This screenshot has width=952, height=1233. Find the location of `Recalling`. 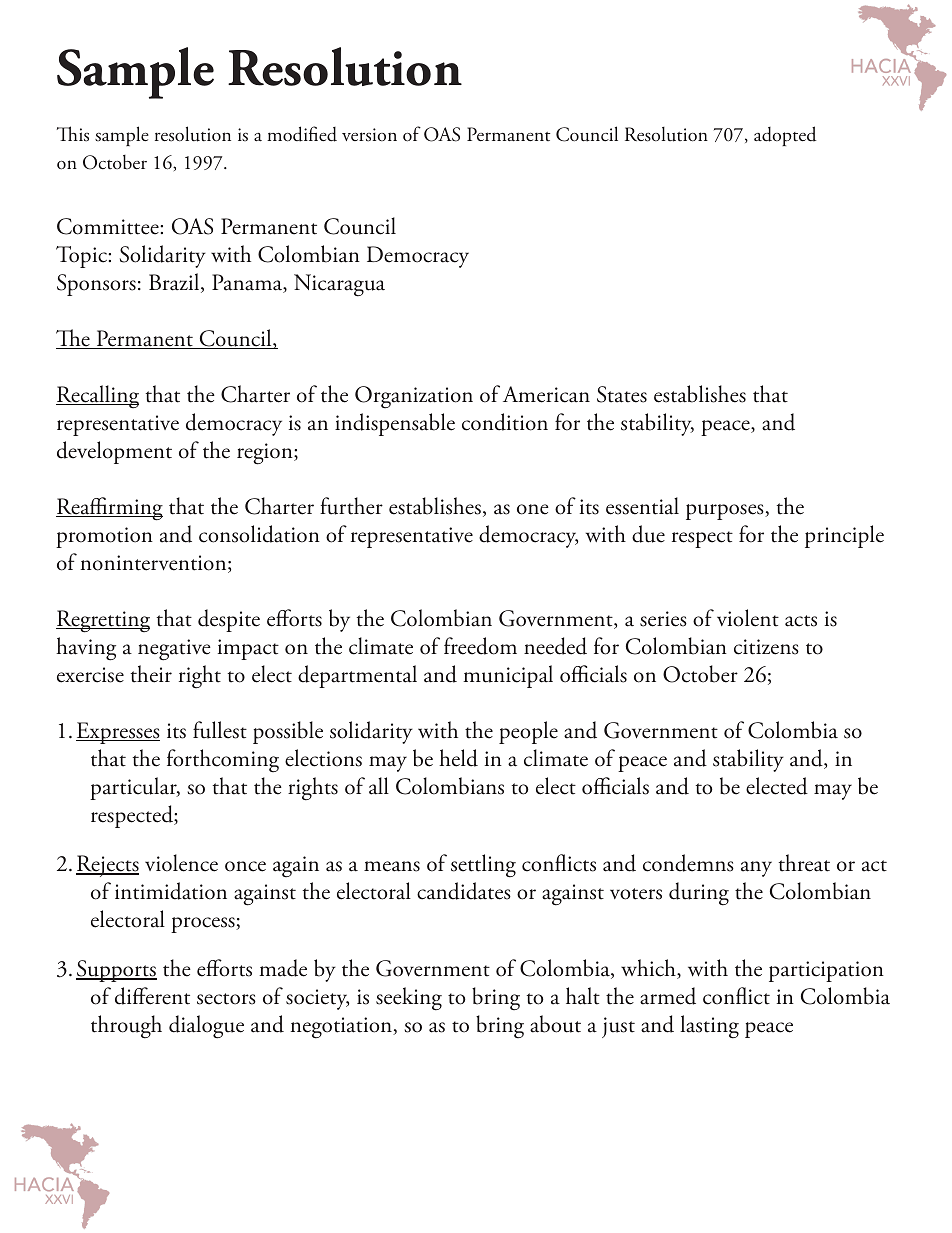

Recalling is located at coordinates (97, 396).
